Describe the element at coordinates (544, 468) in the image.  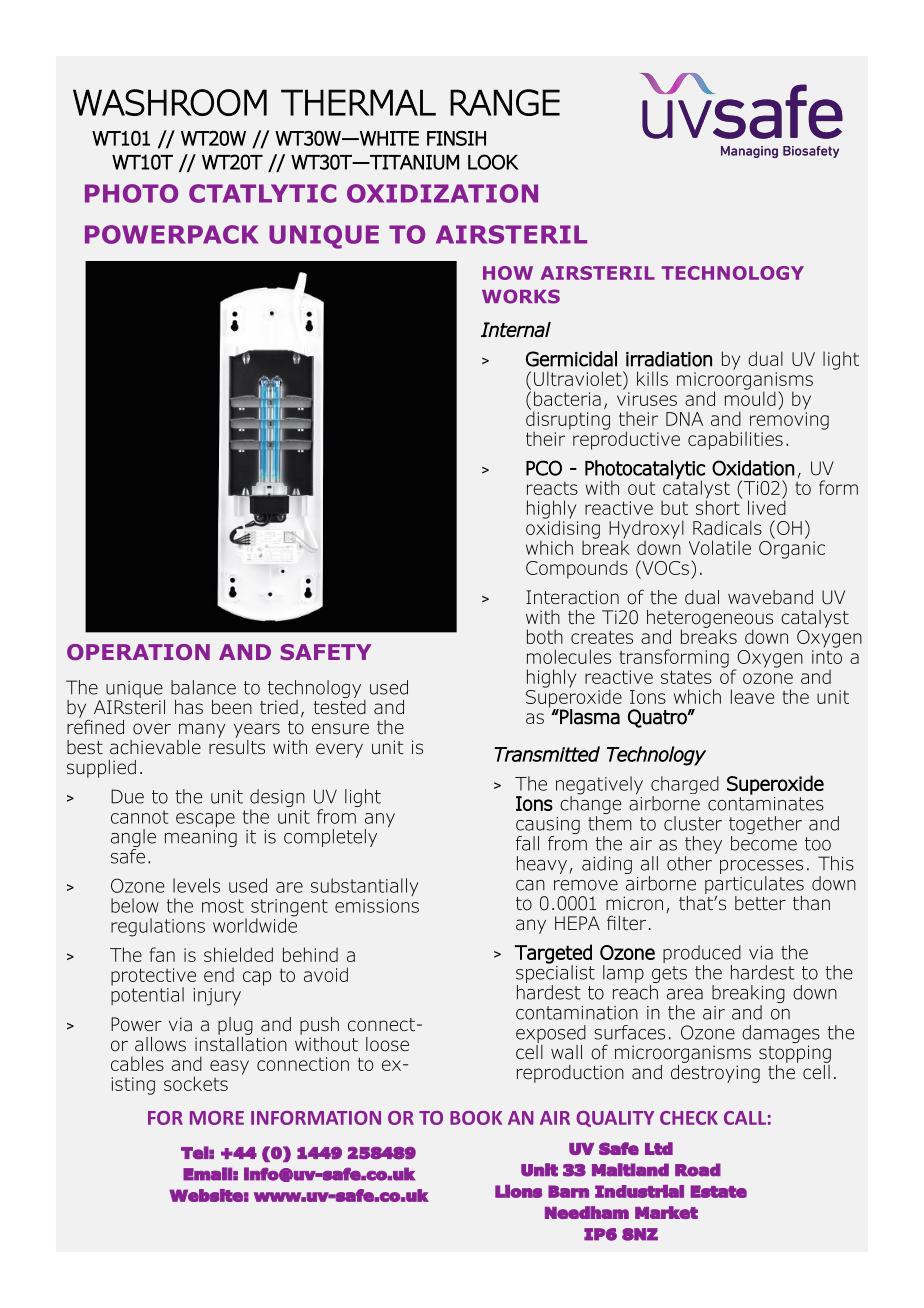
I see `PCO` at that location.
